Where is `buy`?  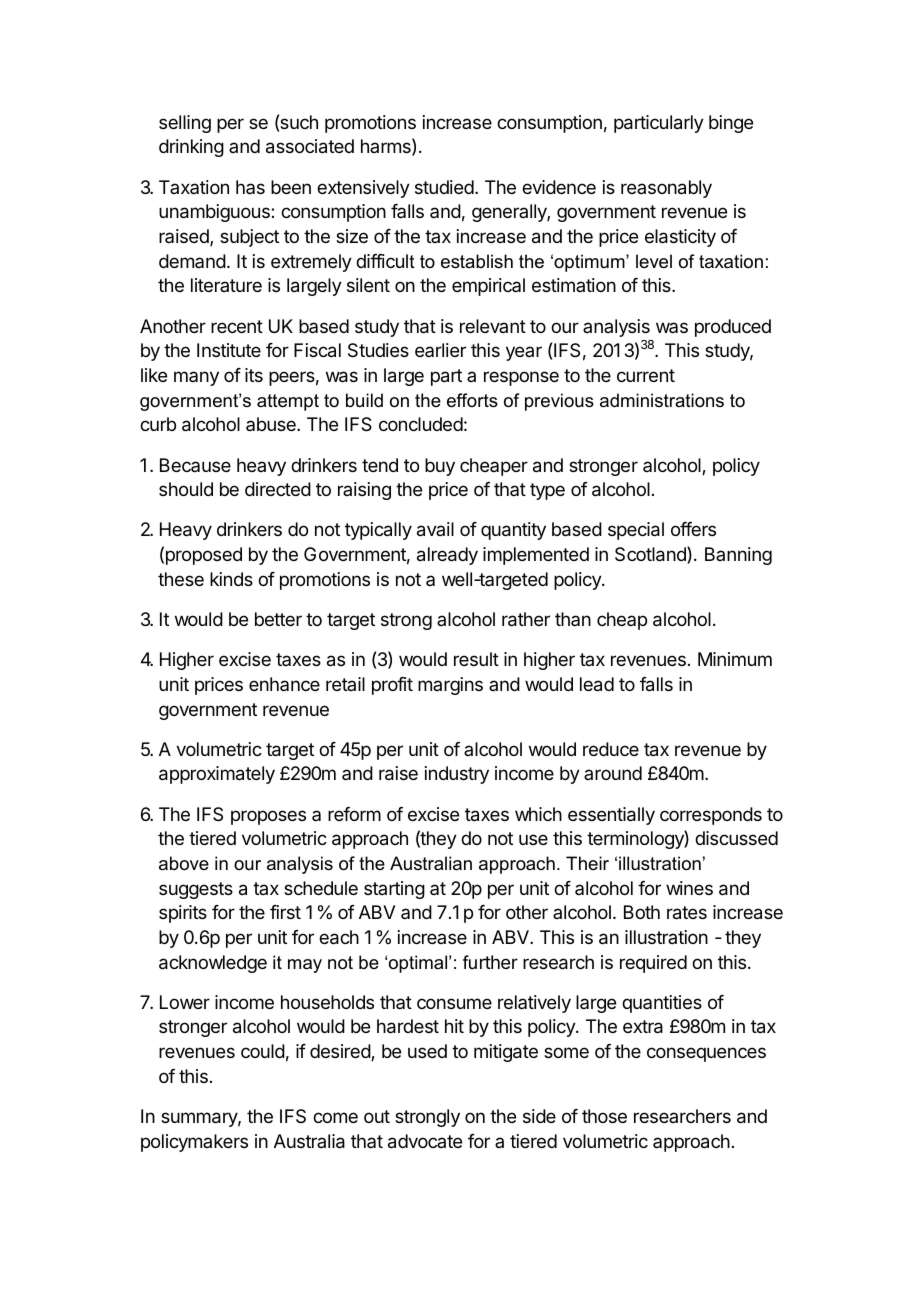
buy is located at coordinates (440, 467).
